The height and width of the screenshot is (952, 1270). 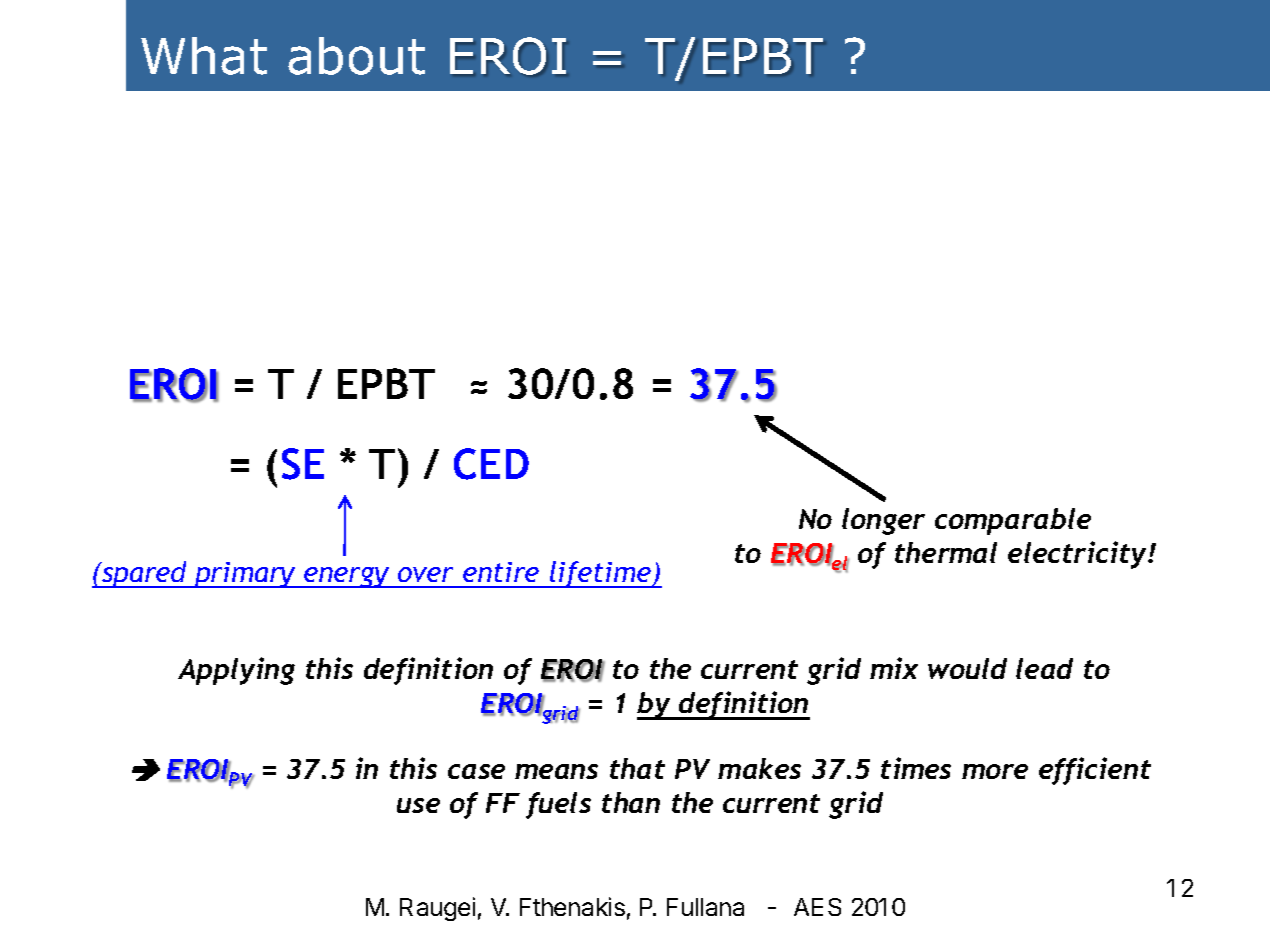 What do you see at coordinates (946, 552) in the screenshot?
I see `thermal` at bounding box center [946, 552].
